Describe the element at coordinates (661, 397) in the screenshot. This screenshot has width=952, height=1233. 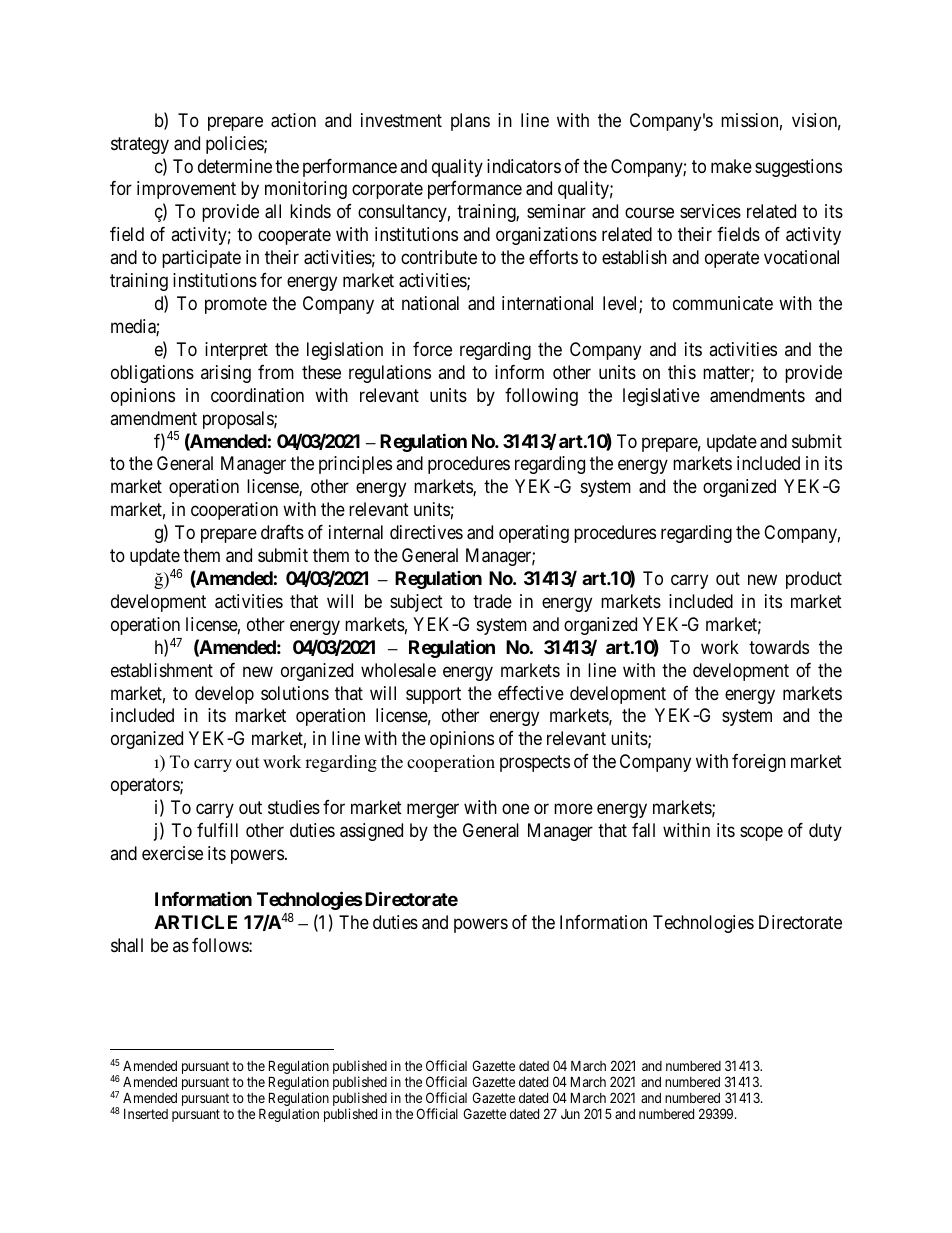
I see `legislative` at that location.
